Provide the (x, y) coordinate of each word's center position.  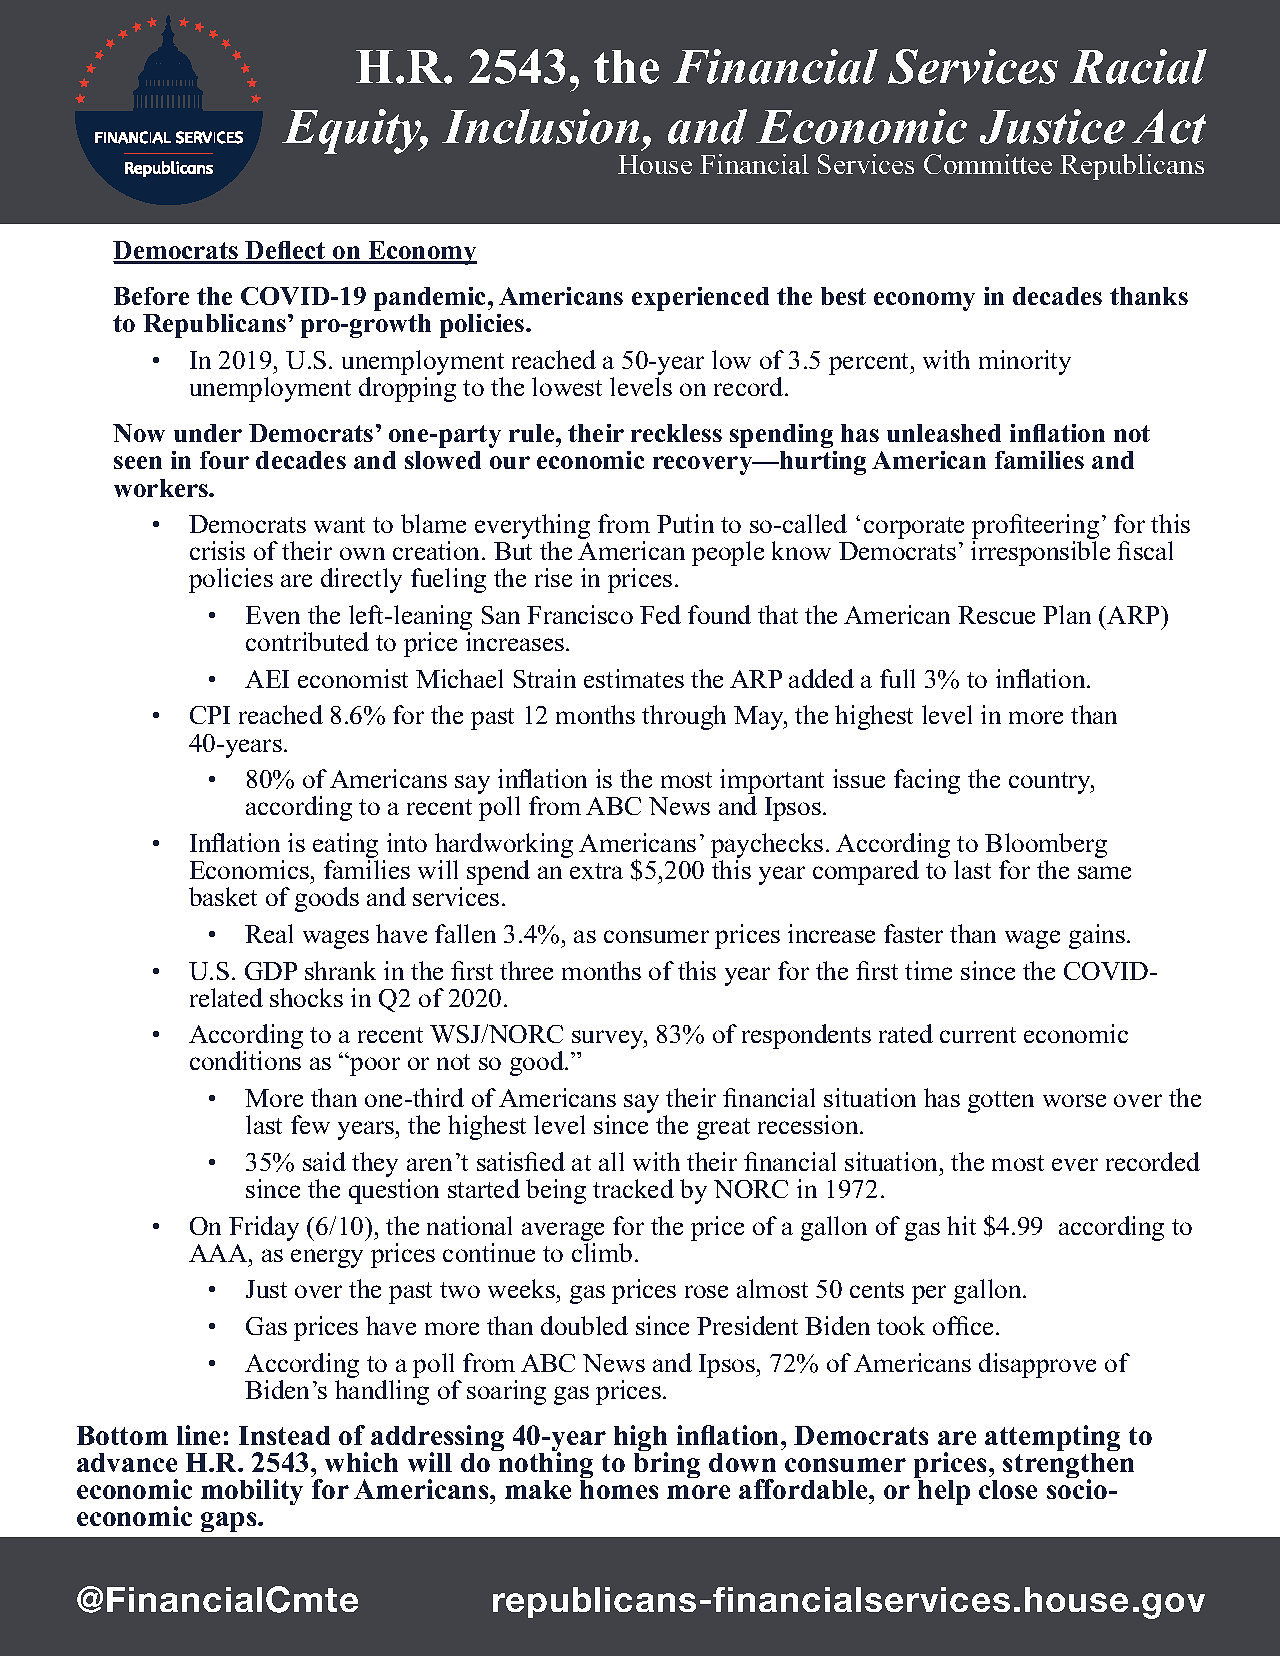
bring (667, 1464)
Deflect (286, 252)
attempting (1052, 1439)
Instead (284, 1435)
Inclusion (540, 126)
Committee (988, 164)
